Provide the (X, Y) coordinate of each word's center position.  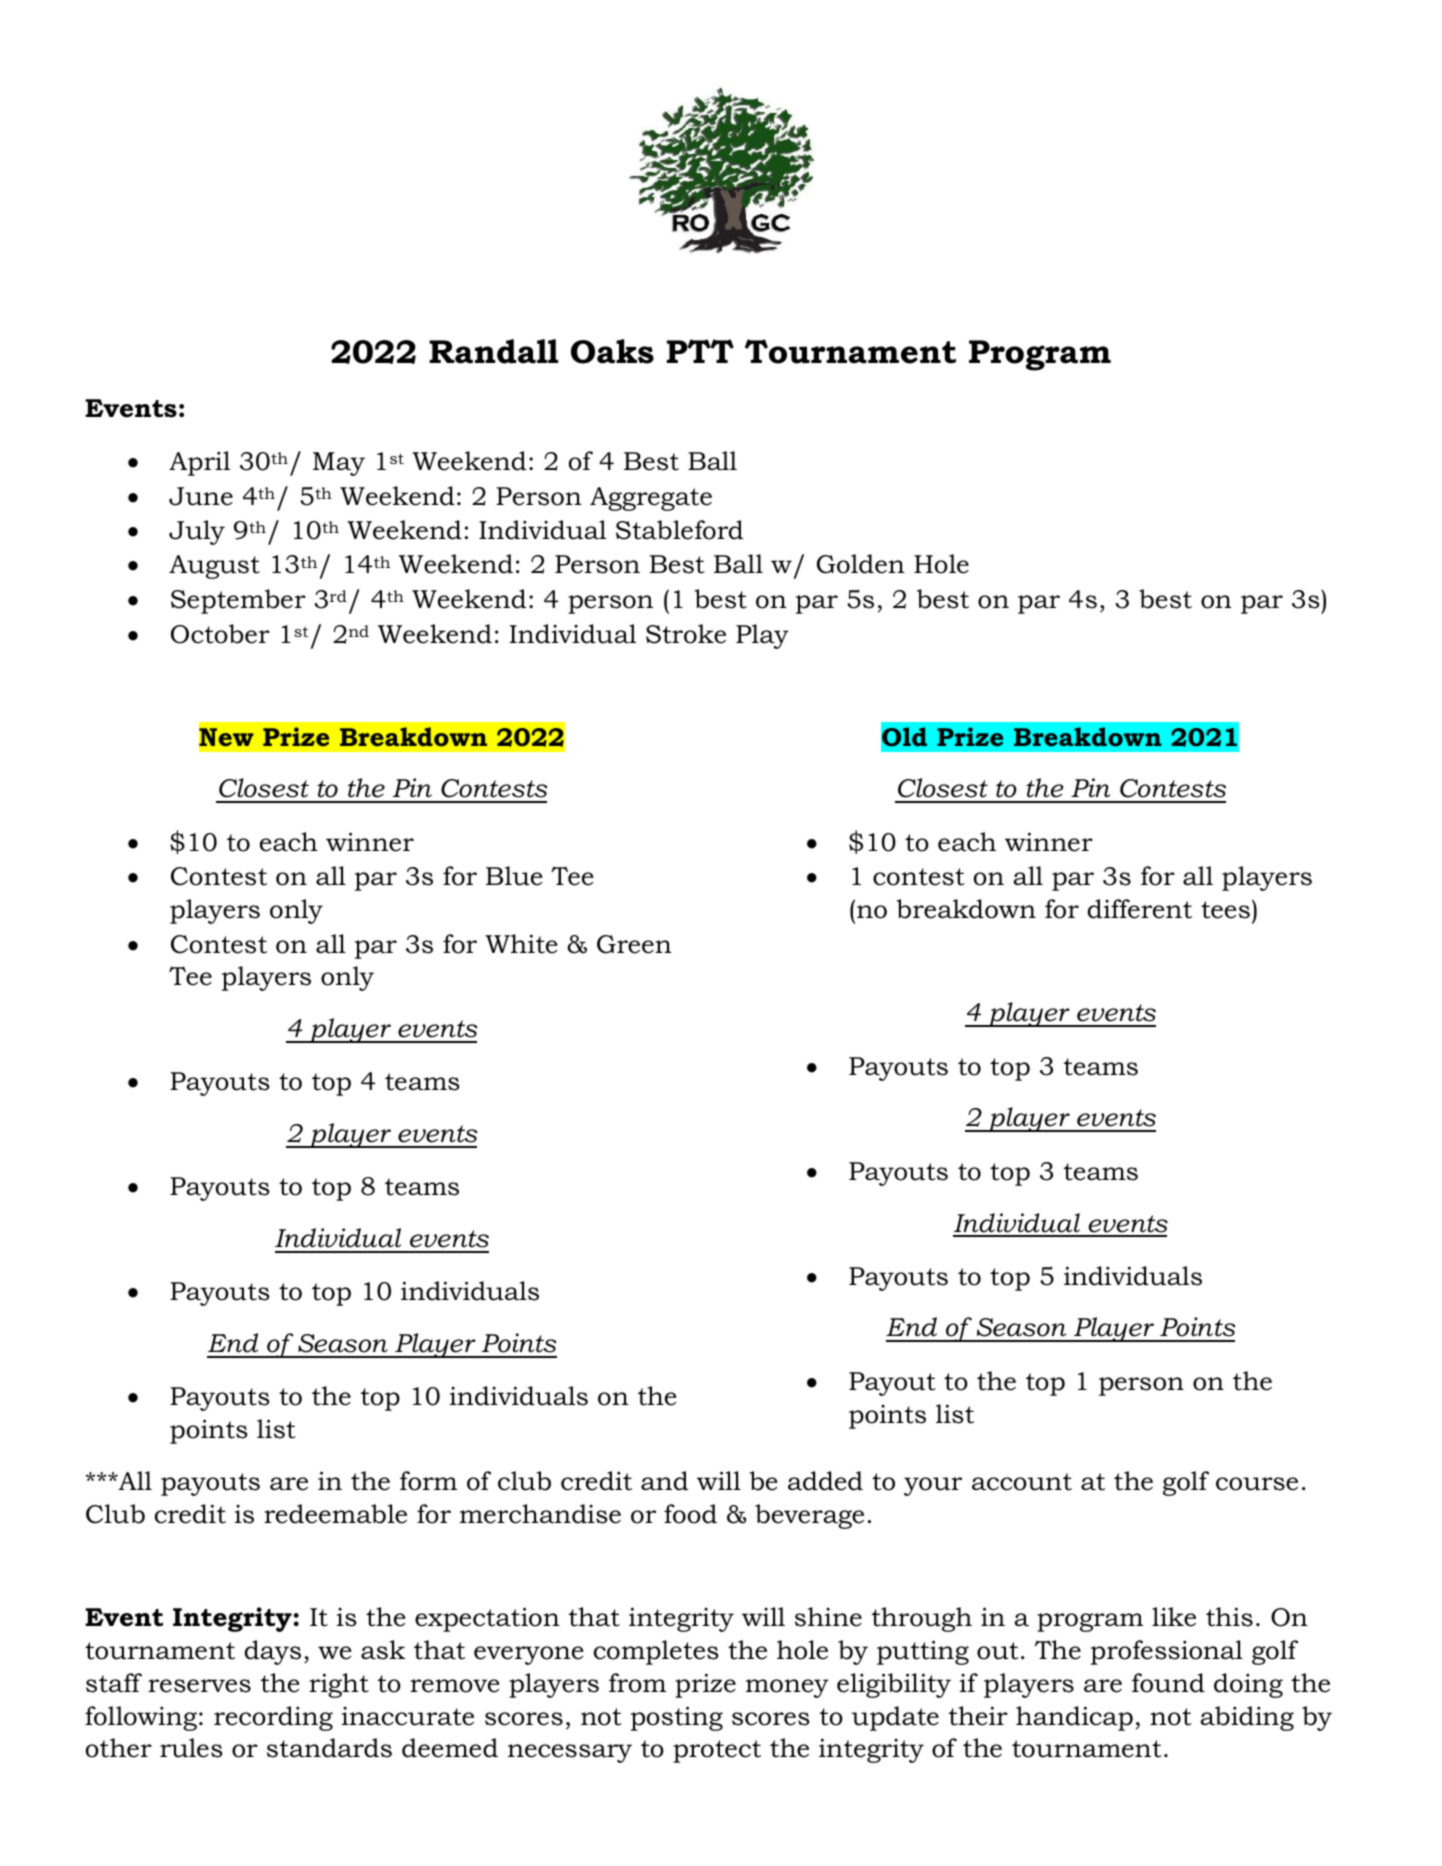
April (199, 463)
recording (273, 1718)
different (1140, 909)
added (825, 1481)
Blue (514, 876)
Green (634, 944)
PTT (700, 351)
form (428, 1481)
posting (677, 1718)
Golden (861, 564)
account (1022, 1482)
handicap (1074, 1718)
